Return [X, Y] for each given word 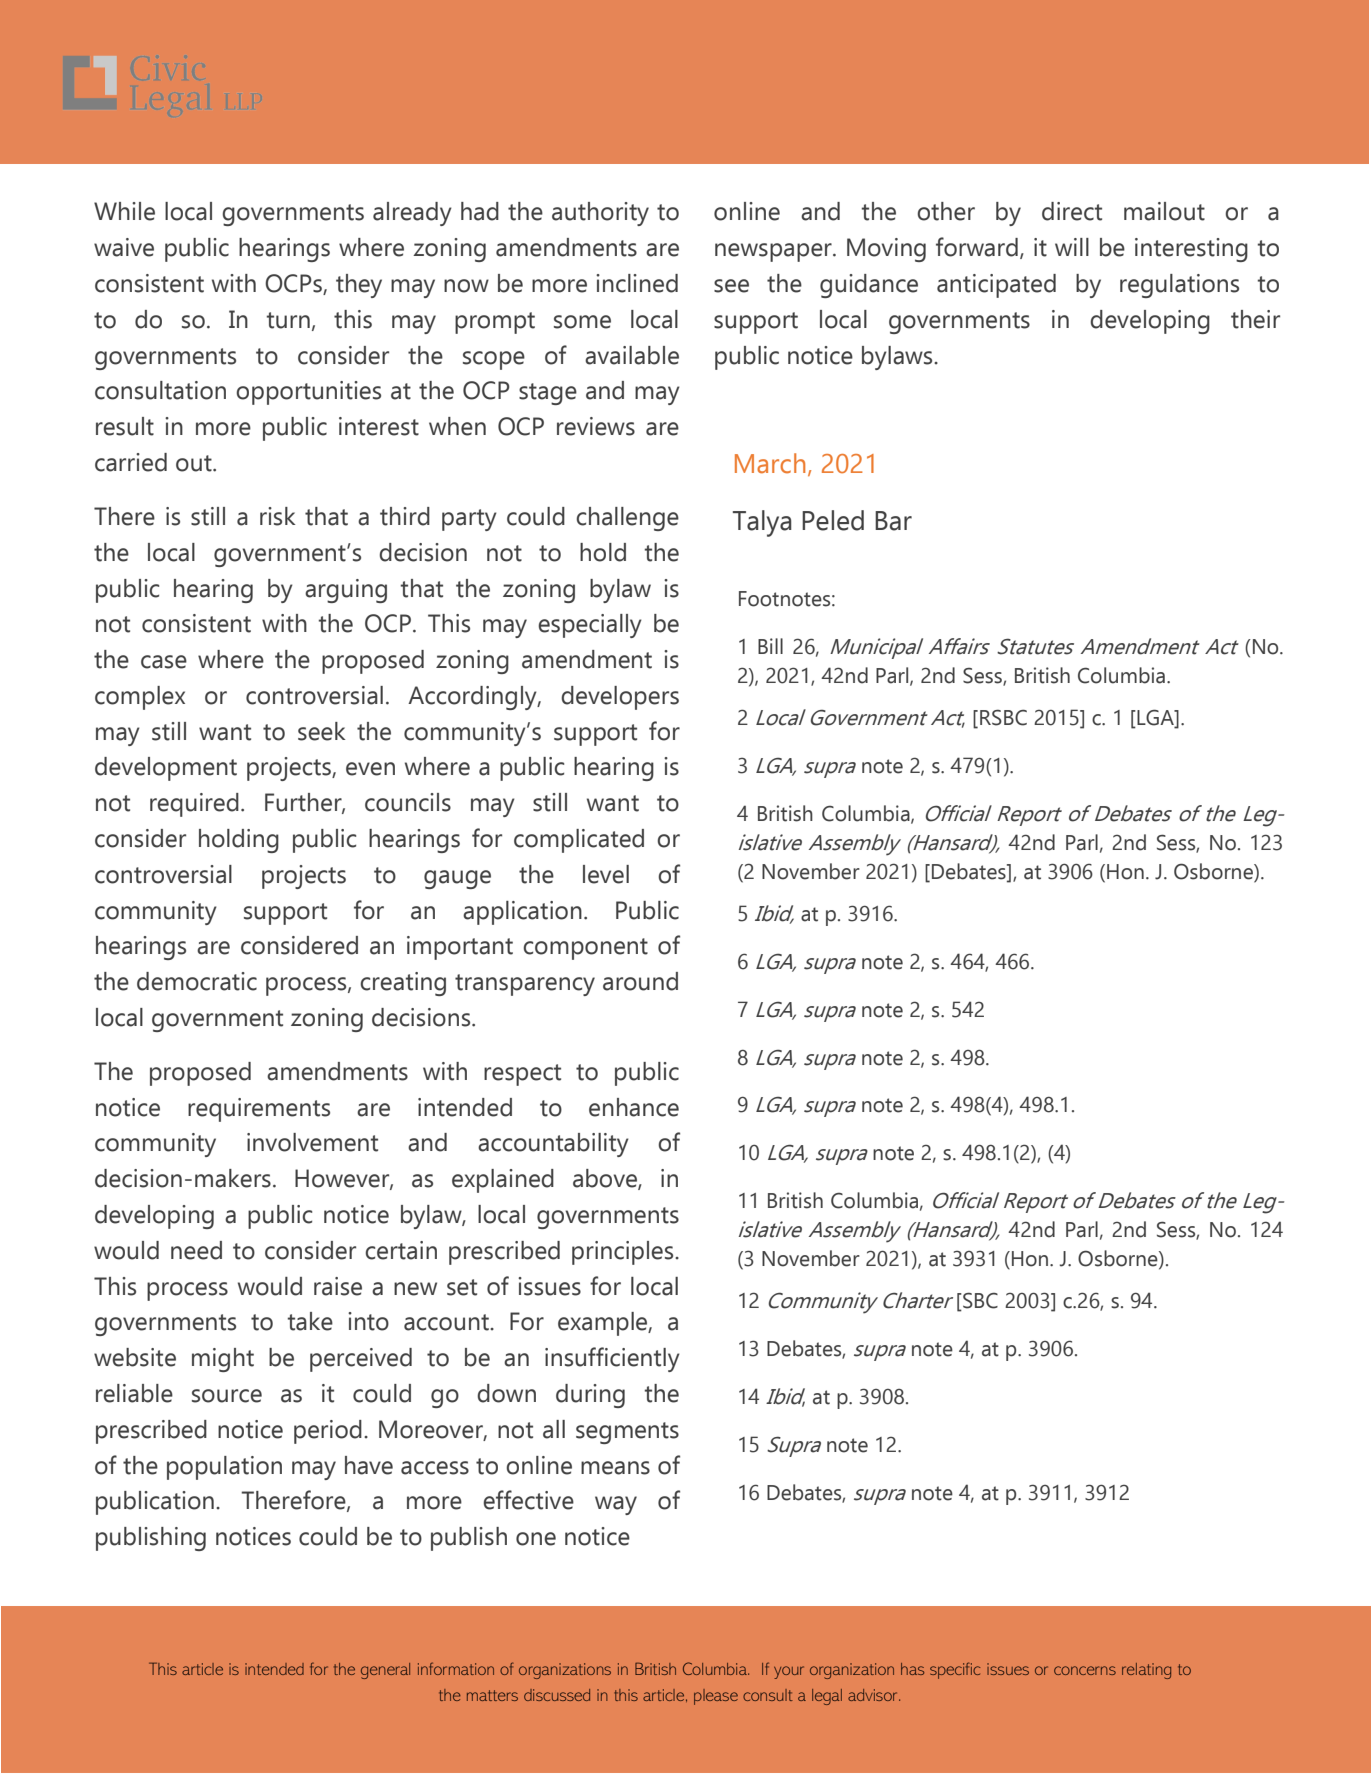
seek [322, 731]
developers [620, 698]
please [716, 1697]
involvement [312, 1142]
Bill [770, 646]
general [385, 1671]
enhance [634, 1107]
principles [624, 1253]
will [1072, 247]
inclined [637, 283]
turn [288, 320]
